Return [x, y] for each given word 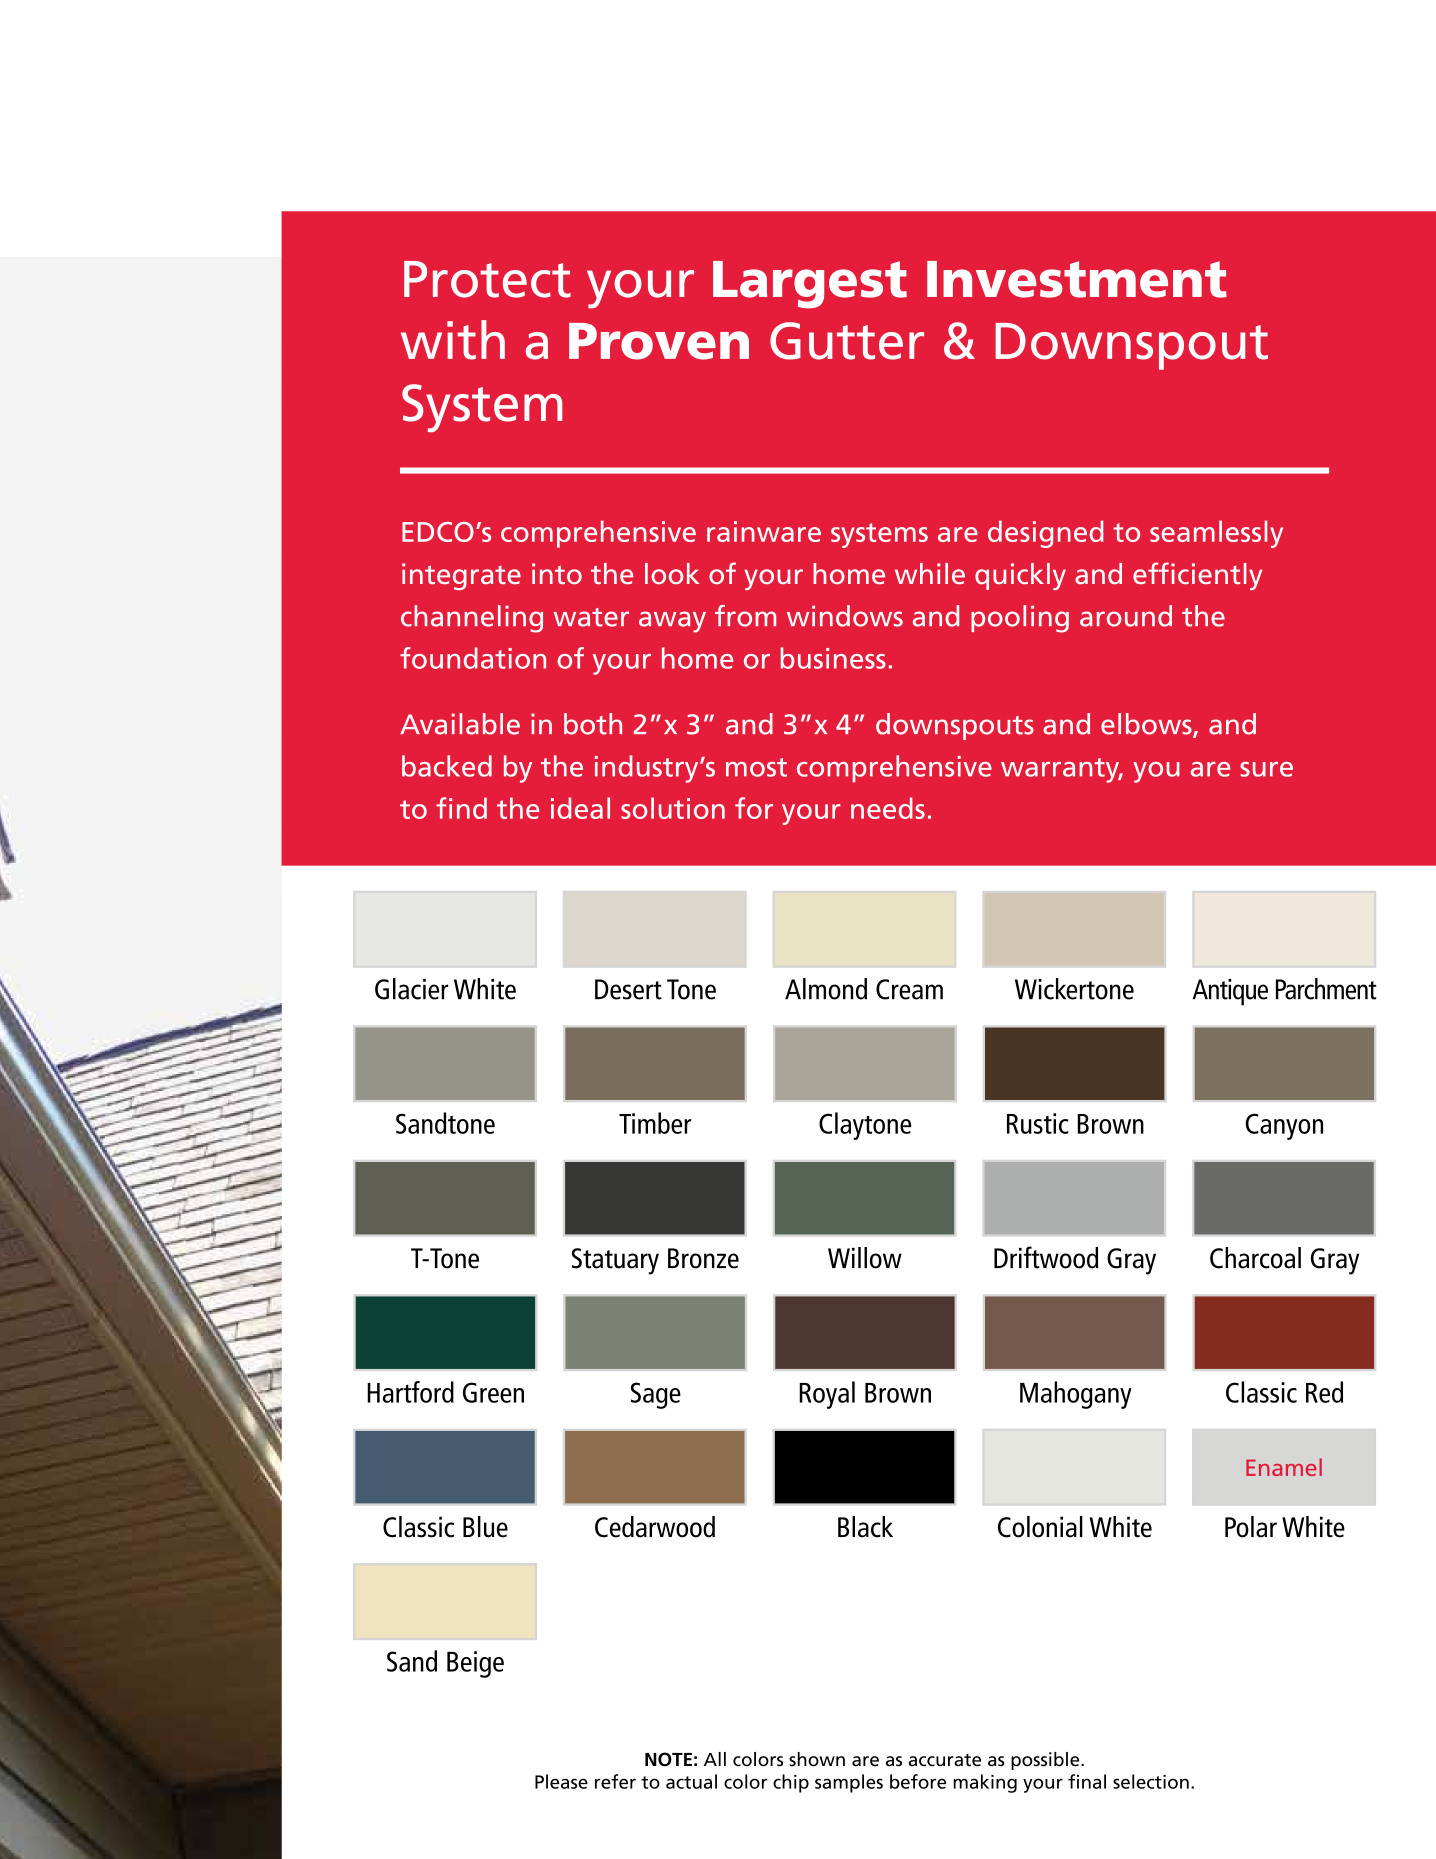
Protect [487, 279]
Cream [909, 989]
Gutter [847, 341]
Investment [1077, 279]
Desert [628, 989]
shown [817, 1759]
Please [561, 1781]
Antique [1230, 992]
